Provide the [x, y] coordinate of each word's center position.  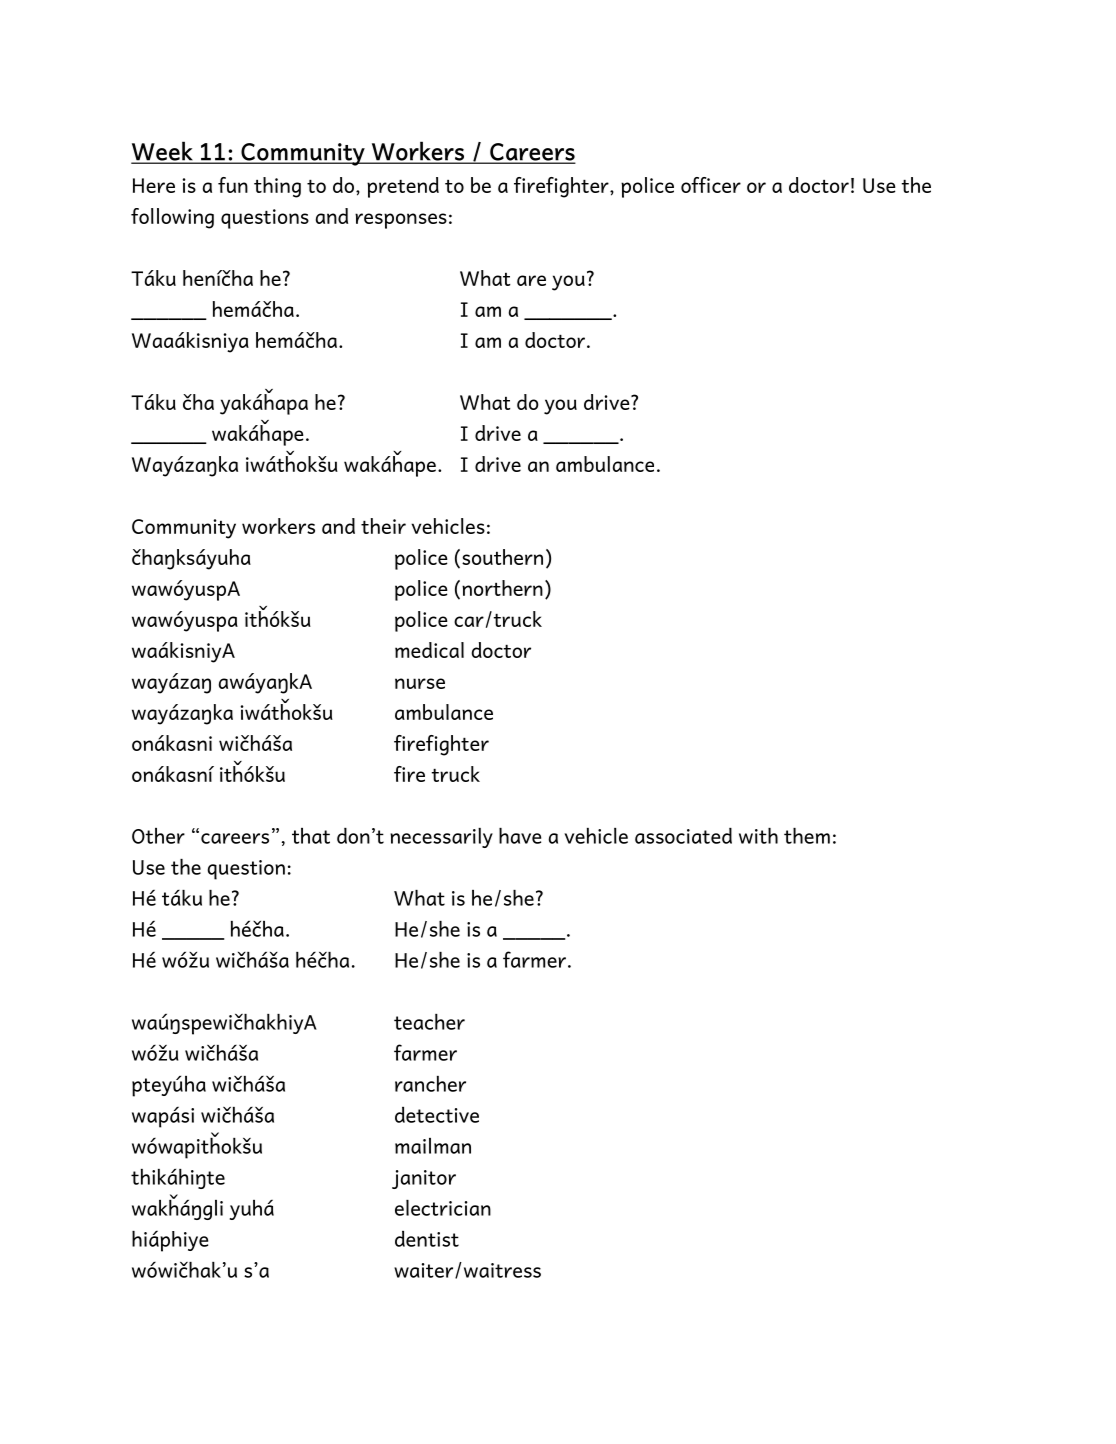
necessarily [441, 838]
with [758, 836]
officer [711, 185]
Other [158, 836]
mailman [433, 1146]
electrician [443, 1208]
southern [502, 557]
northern [502, 588]
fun [233, 185]
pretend [403, 187]
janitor [424, 1179]
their [383, 526]
